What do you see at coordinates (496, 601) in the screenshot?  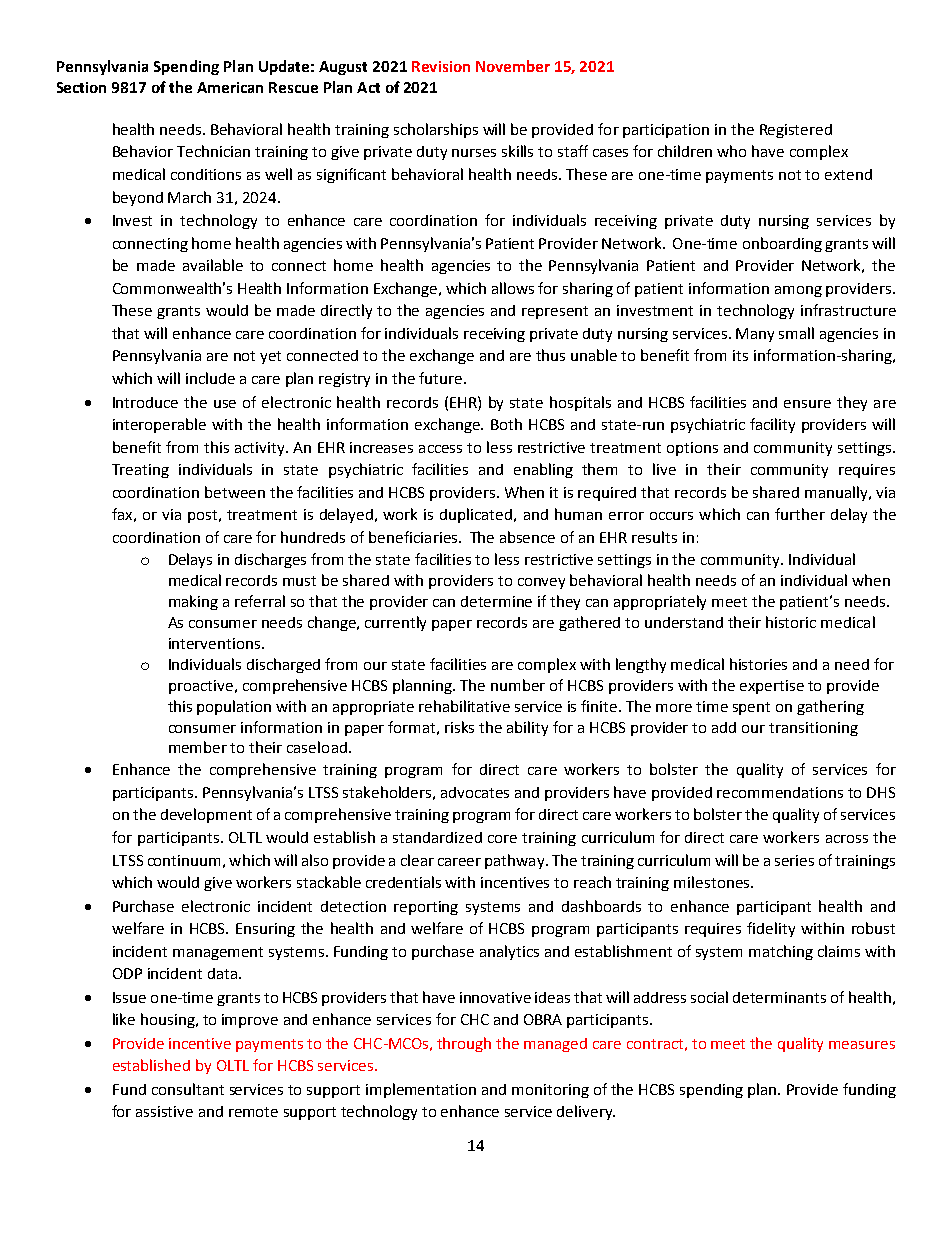 I see `determine` at bounding box center [496, 601].
